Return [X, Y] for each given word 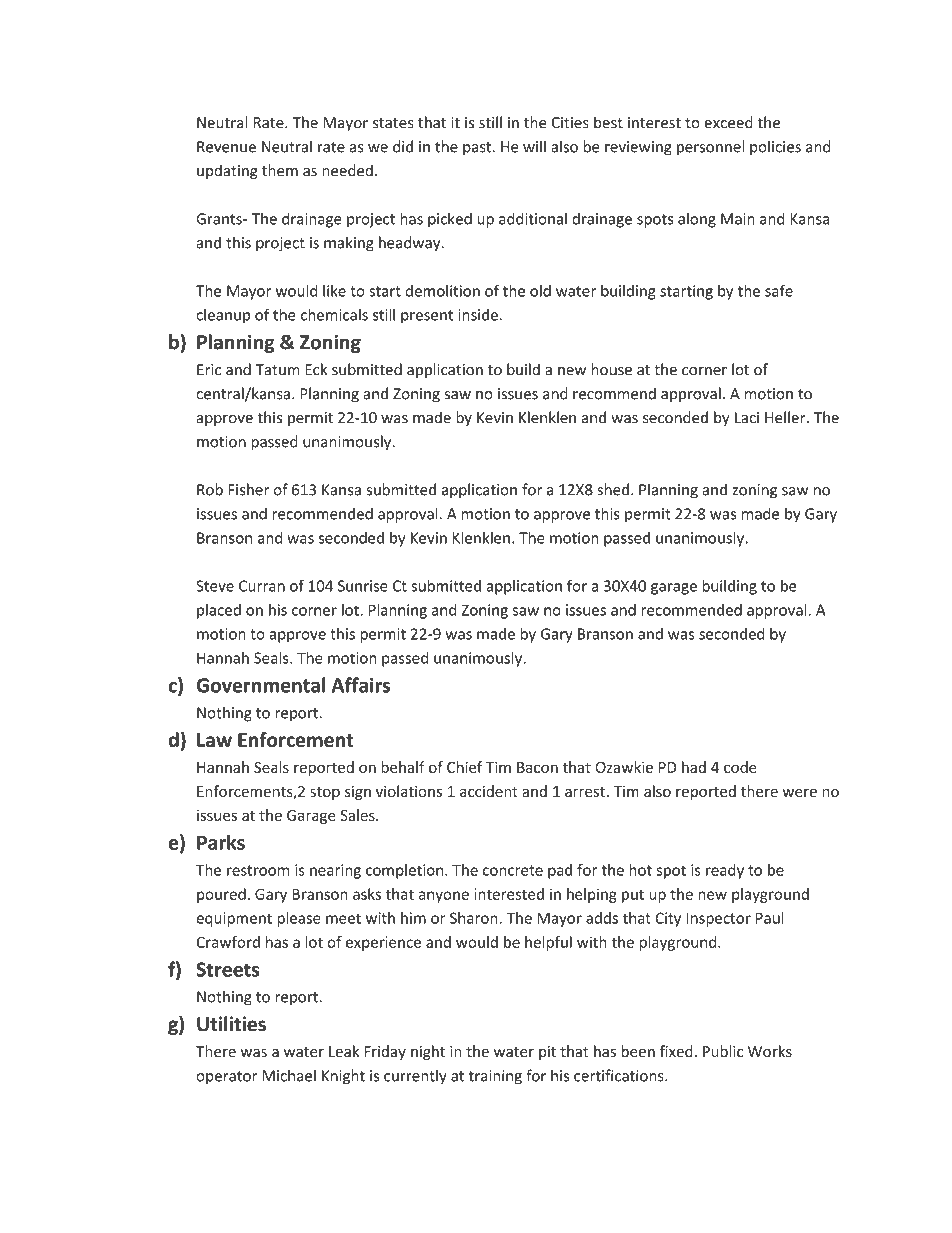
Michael [289, 1075]
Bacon [537, 767]
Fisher [248, 489]
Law [214, 740]
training [495, 1077]
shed [613, 489]
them [280, 170]
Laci [747, 418]
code [740, 767]
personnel [710, 148]
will [534, 146]
